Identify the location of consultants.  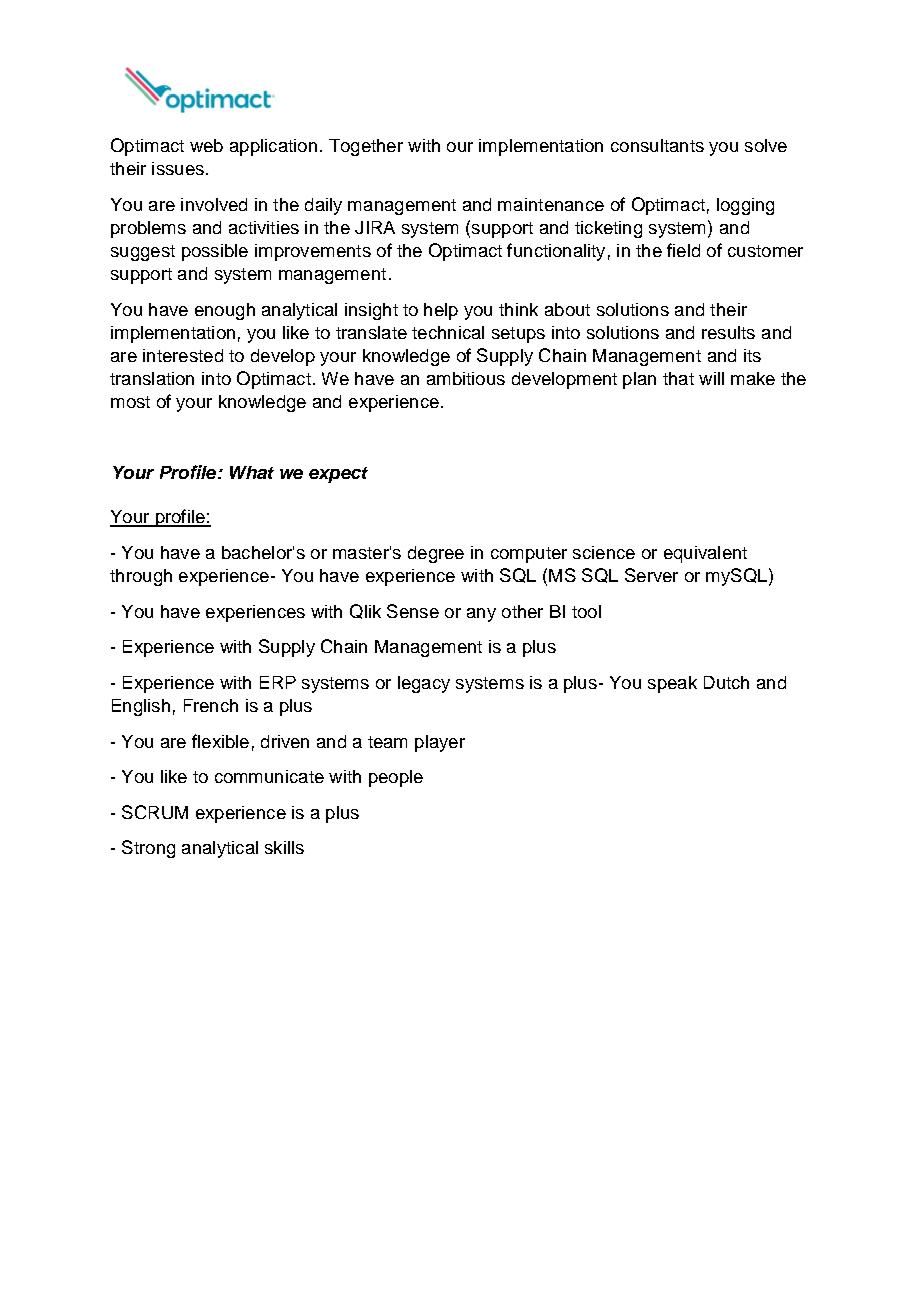
(657, 145).
